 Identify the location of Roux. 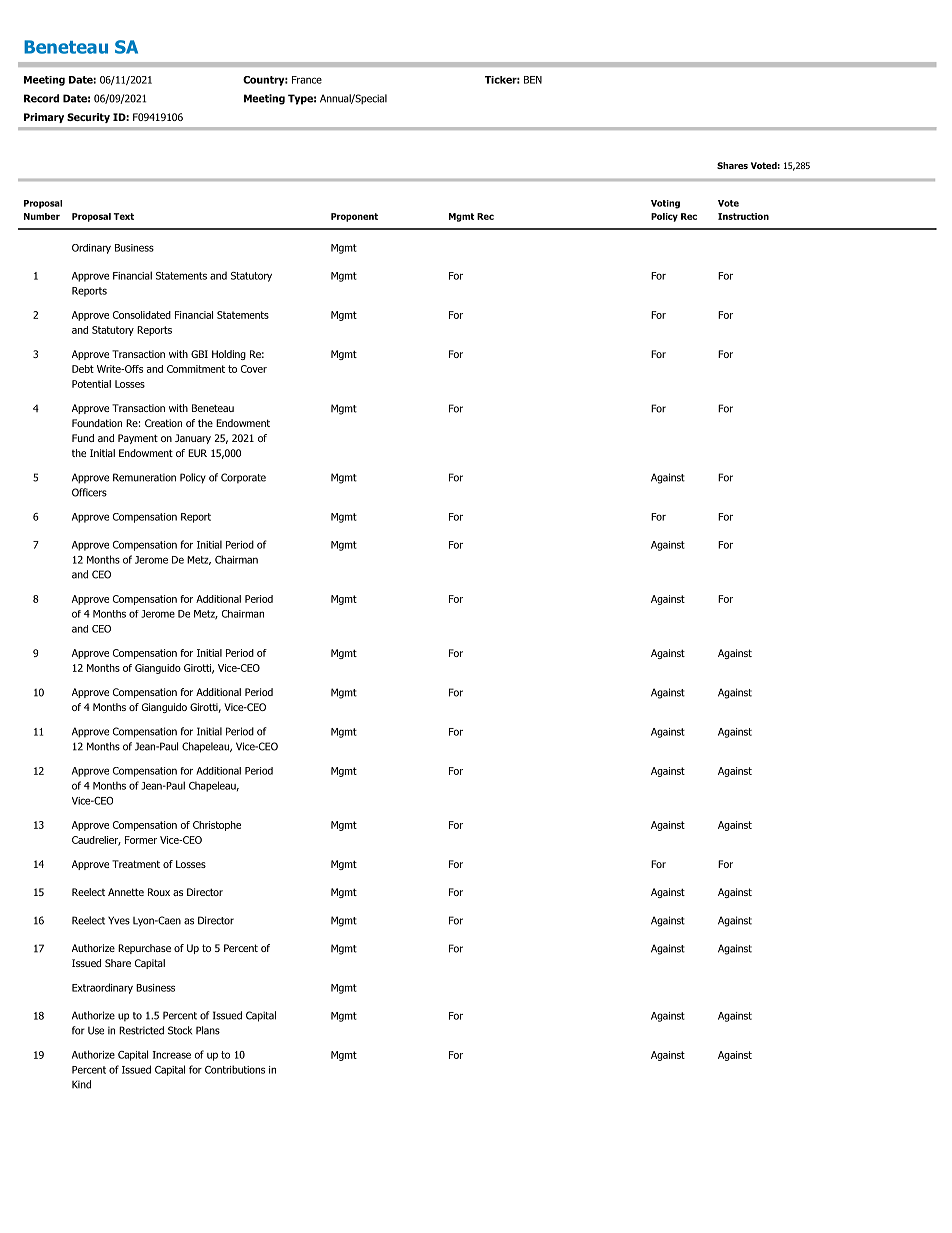
(159, 892).
